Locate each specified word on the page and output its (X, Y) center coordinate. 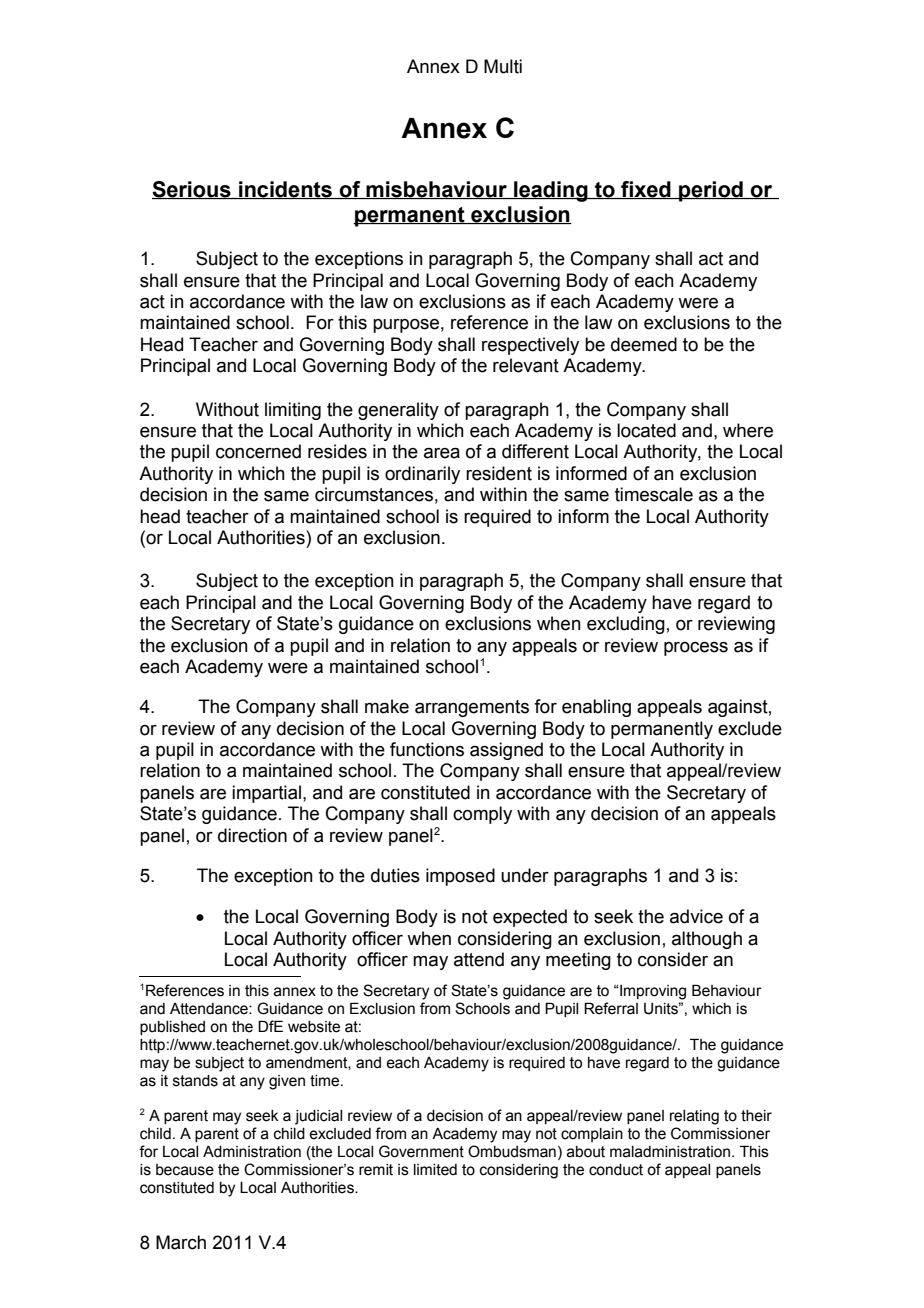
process (696, 649)
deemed (644, 344)
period (711, 191)
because (185, 1170)
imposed (460, 877)
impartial (266, 794)
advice (696, 916)
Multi (503, 66)
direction (252, 835)
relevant (526, 365)
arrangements (472, 708)
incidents (285, 190)
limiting (293, 411)
